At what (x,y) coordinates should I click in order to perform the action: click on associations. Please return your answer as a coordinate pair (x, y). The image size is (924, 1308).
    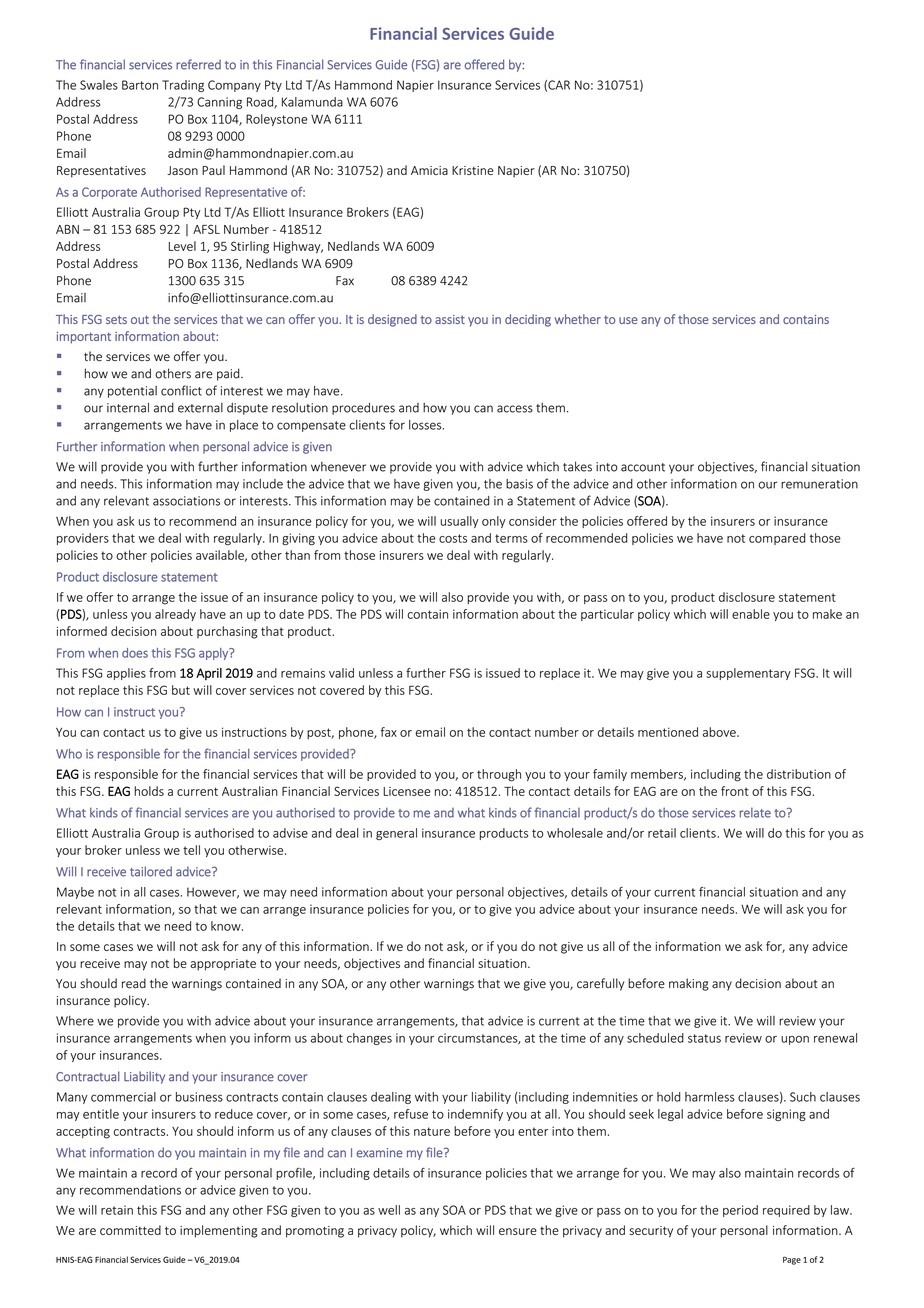
    Looking at the image, I should click on (186, 501).
